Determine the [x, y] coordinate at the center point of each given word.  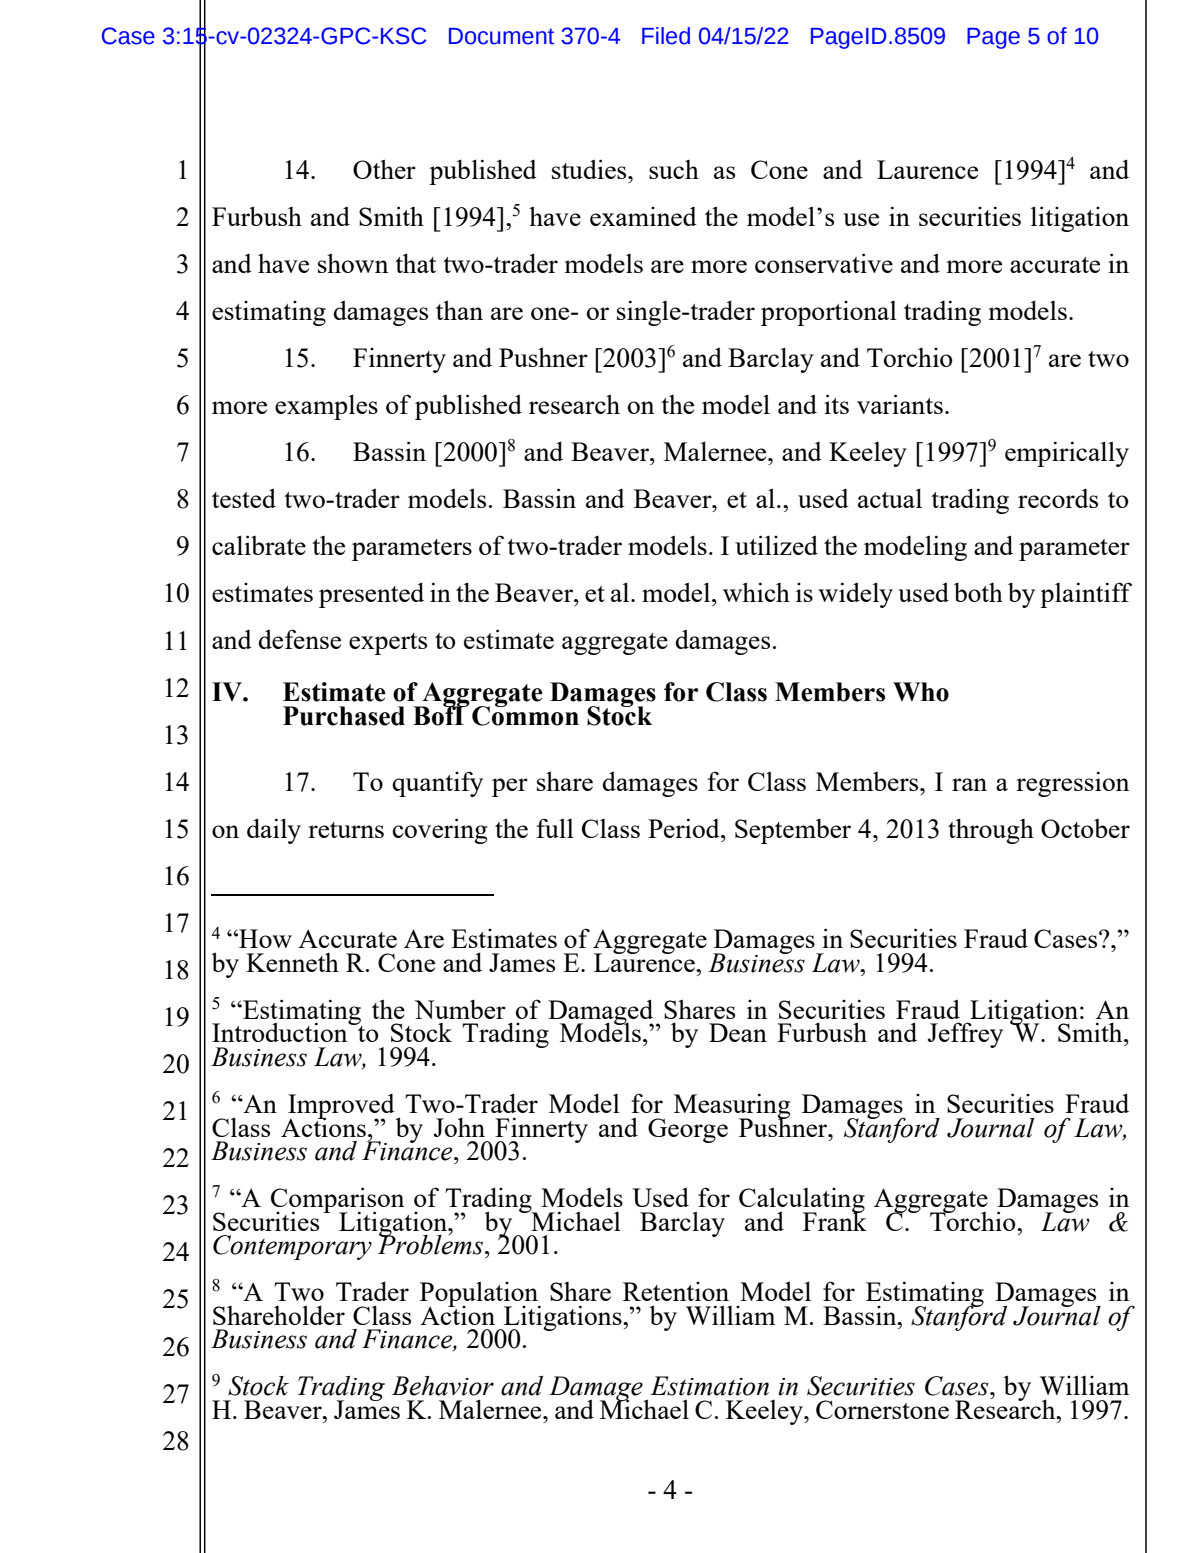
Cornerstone [882, 1409]
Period [685, 828]
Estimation [709, 1386]
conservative [824, 263]
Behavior [443, 1386]
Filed [666, 36]
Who [921, 692]
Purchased [344, 716]
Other [384, 169]
